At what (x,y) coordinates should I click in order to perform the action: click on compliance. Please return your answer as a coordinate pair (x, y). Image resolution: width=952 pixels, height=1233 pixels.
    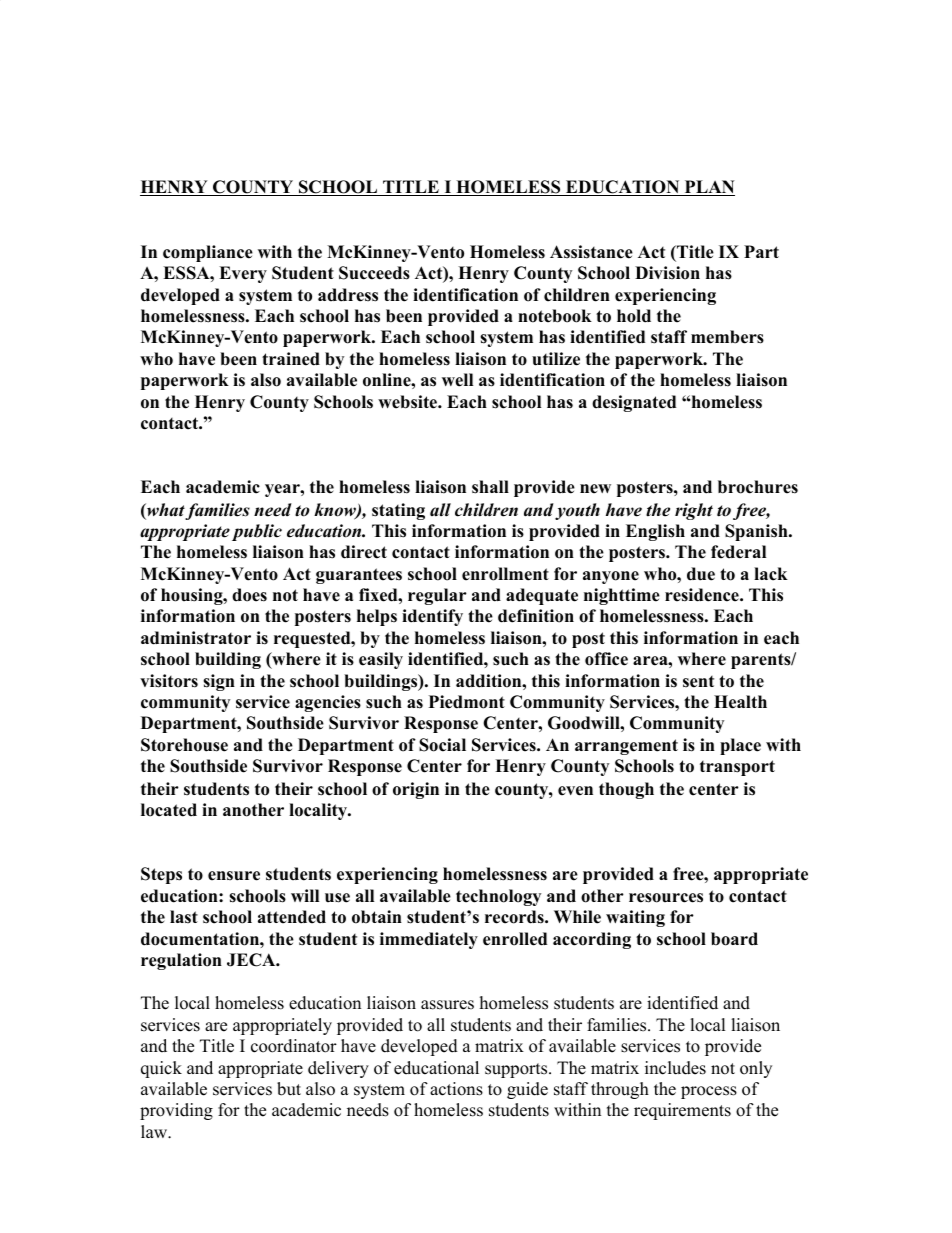
    Looking at the image, I should click on (208, 253).
